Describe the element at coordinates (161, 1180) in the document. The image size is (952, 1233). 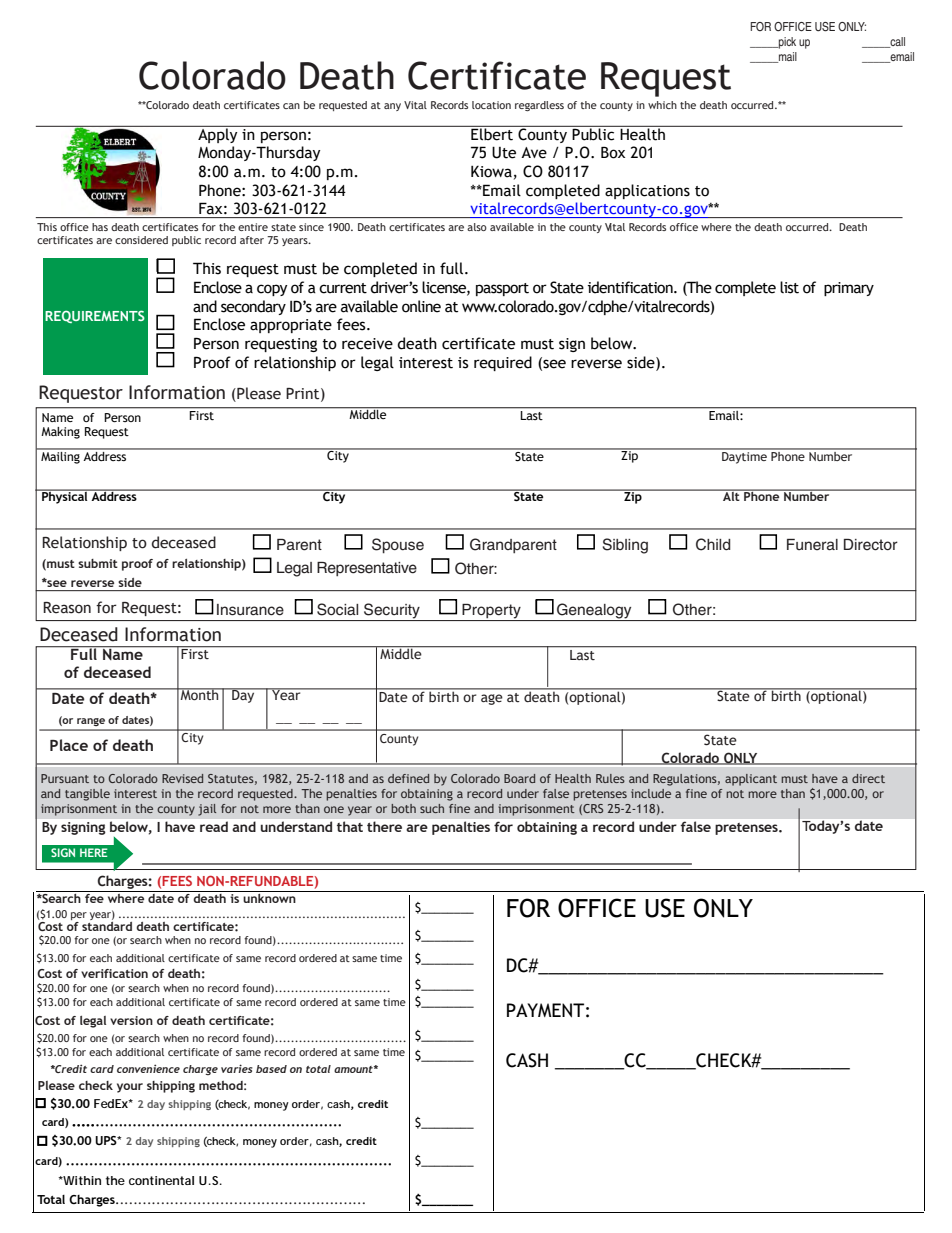
I see `continental` at that location.
